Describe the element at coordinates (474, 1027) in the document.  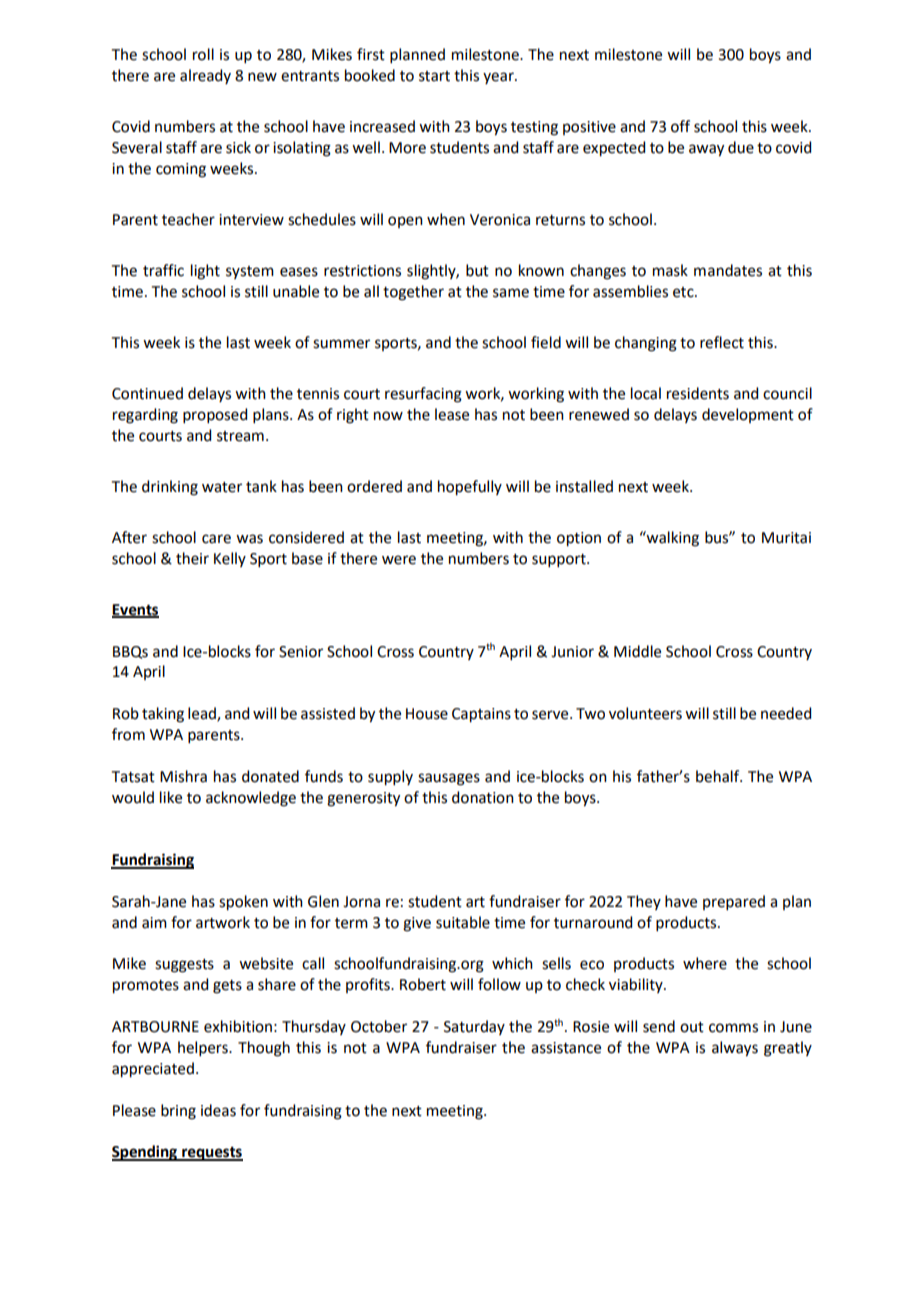
I see `Saturday` at that location.
